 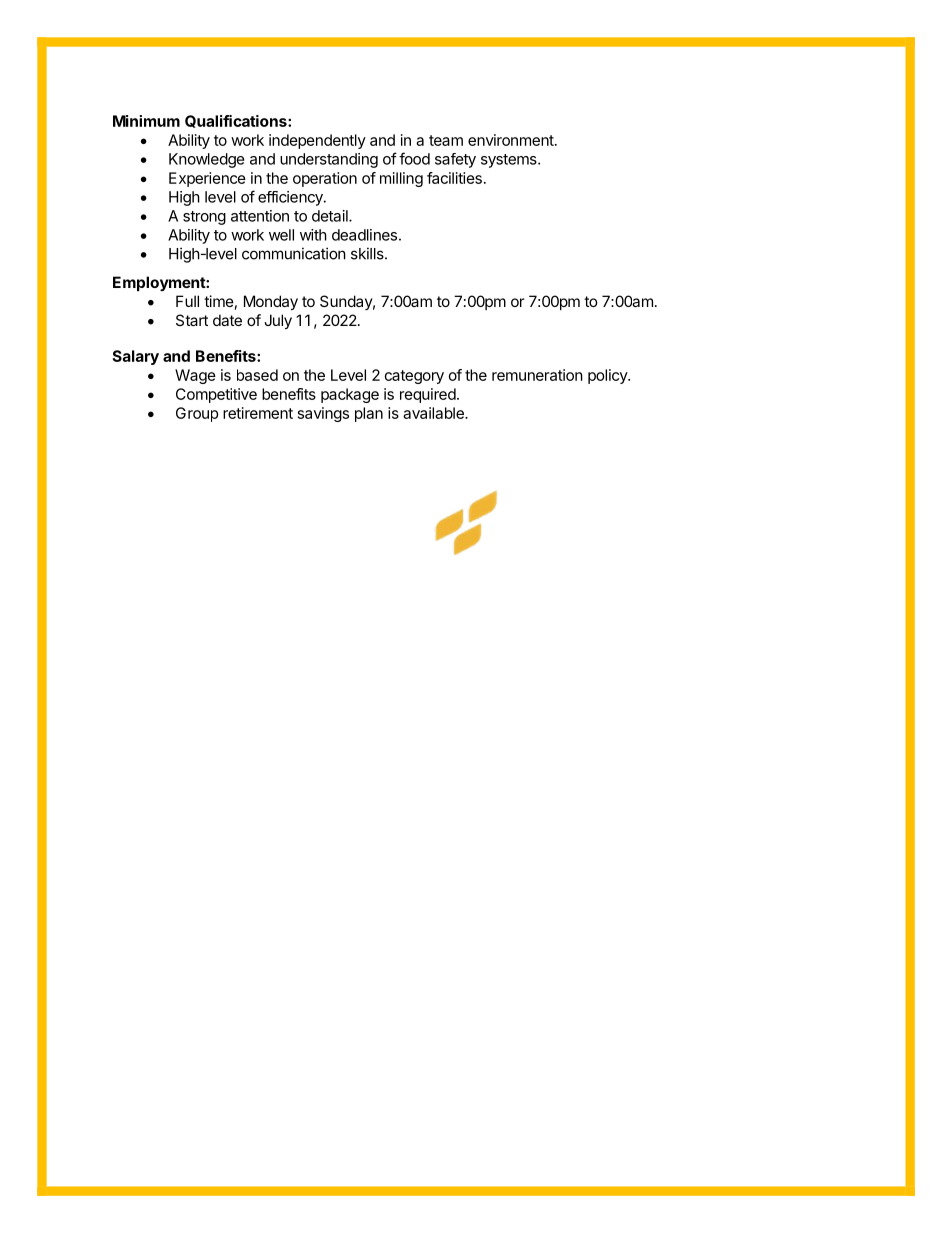 What do you see at coordinates (512, 140) in the screenshot?
I see `environment` at bounding box center [512, 140].
